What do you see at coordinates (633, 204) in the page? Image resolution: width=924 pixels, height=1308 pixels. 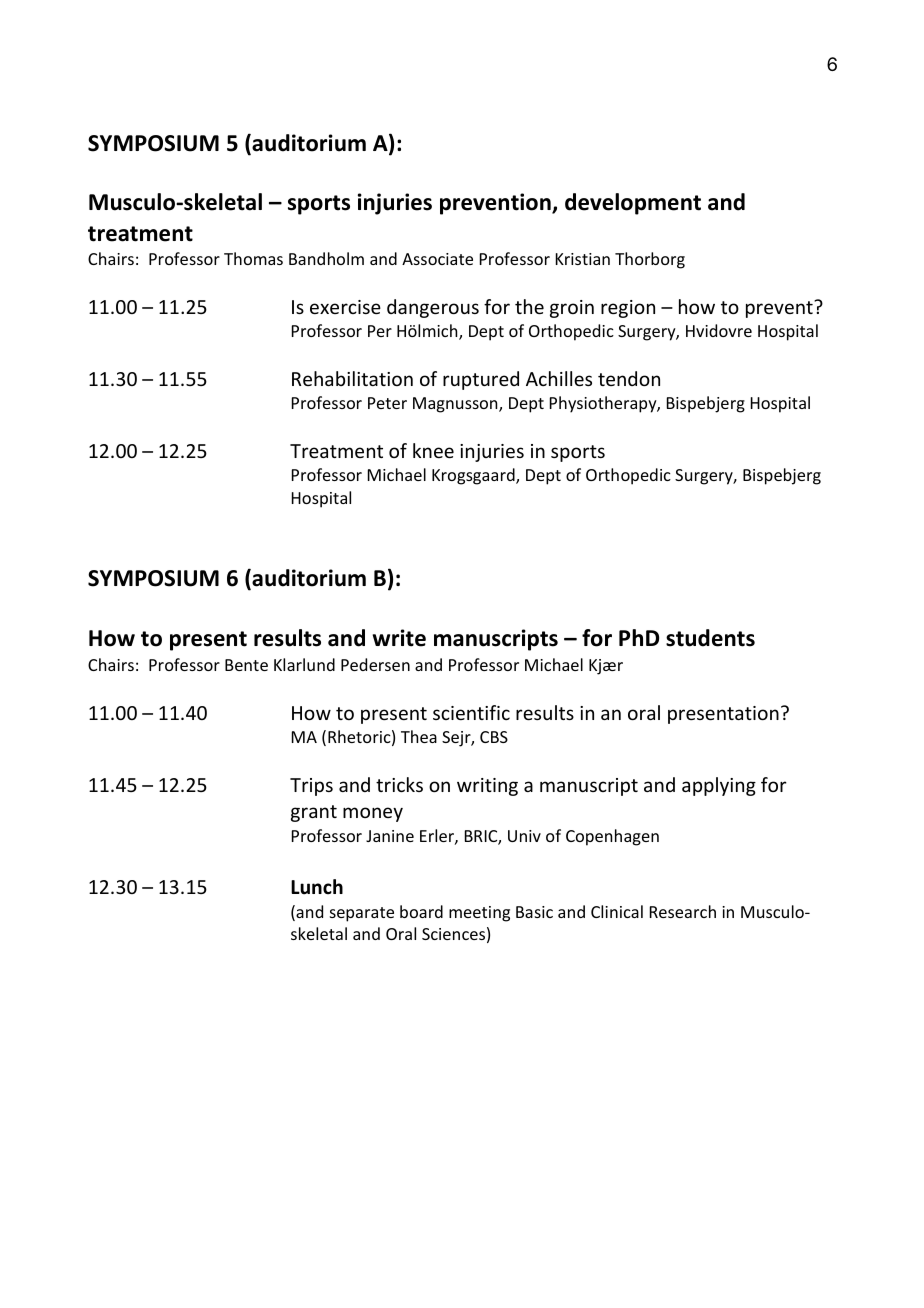 I see `development` at bounding box center [633, 204].
